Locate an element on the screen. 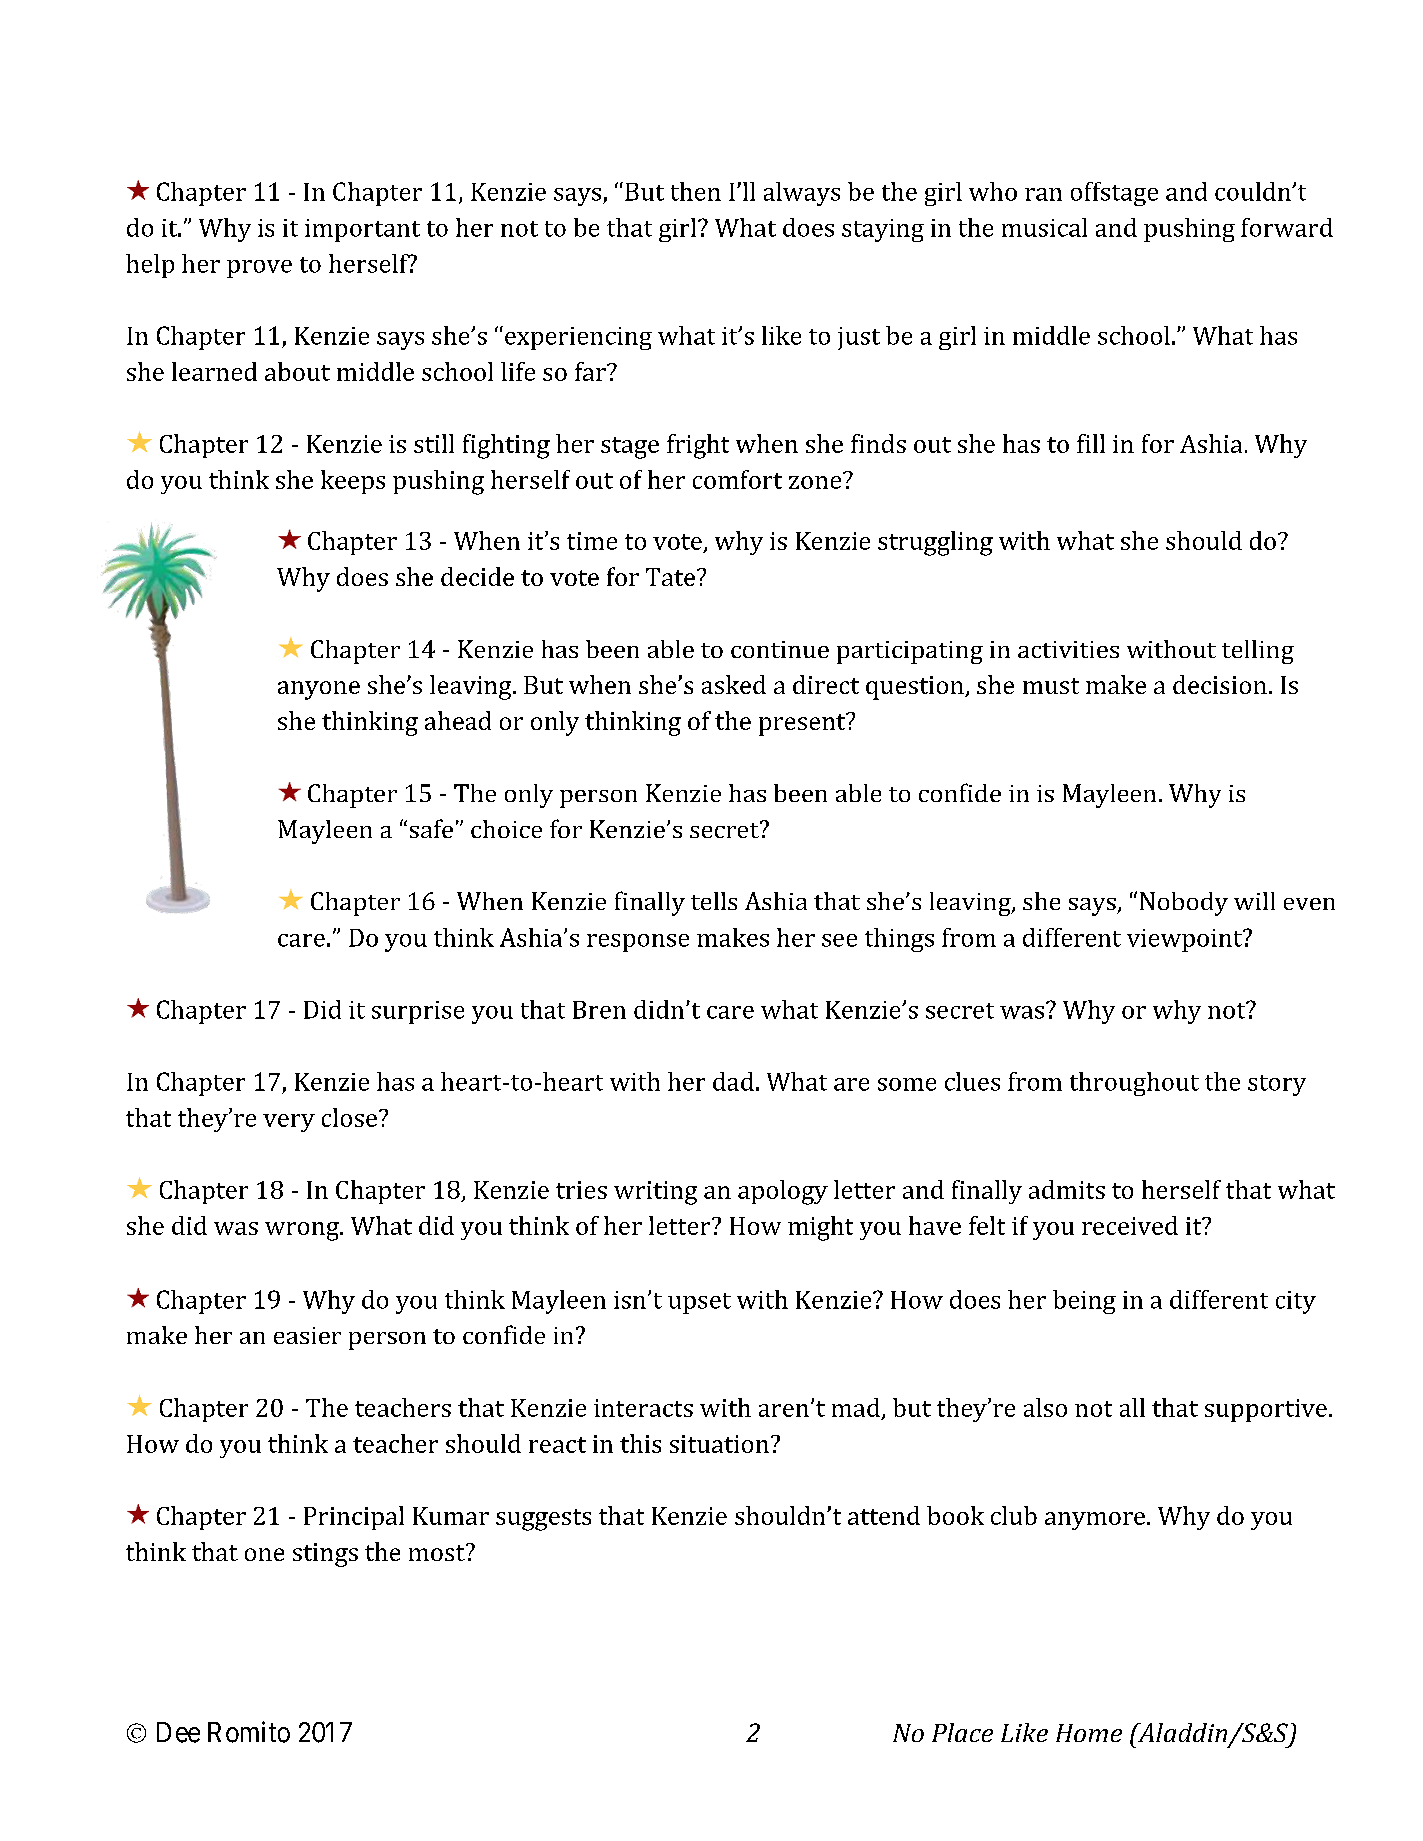  forward is located at coordinates (1287, 227).
